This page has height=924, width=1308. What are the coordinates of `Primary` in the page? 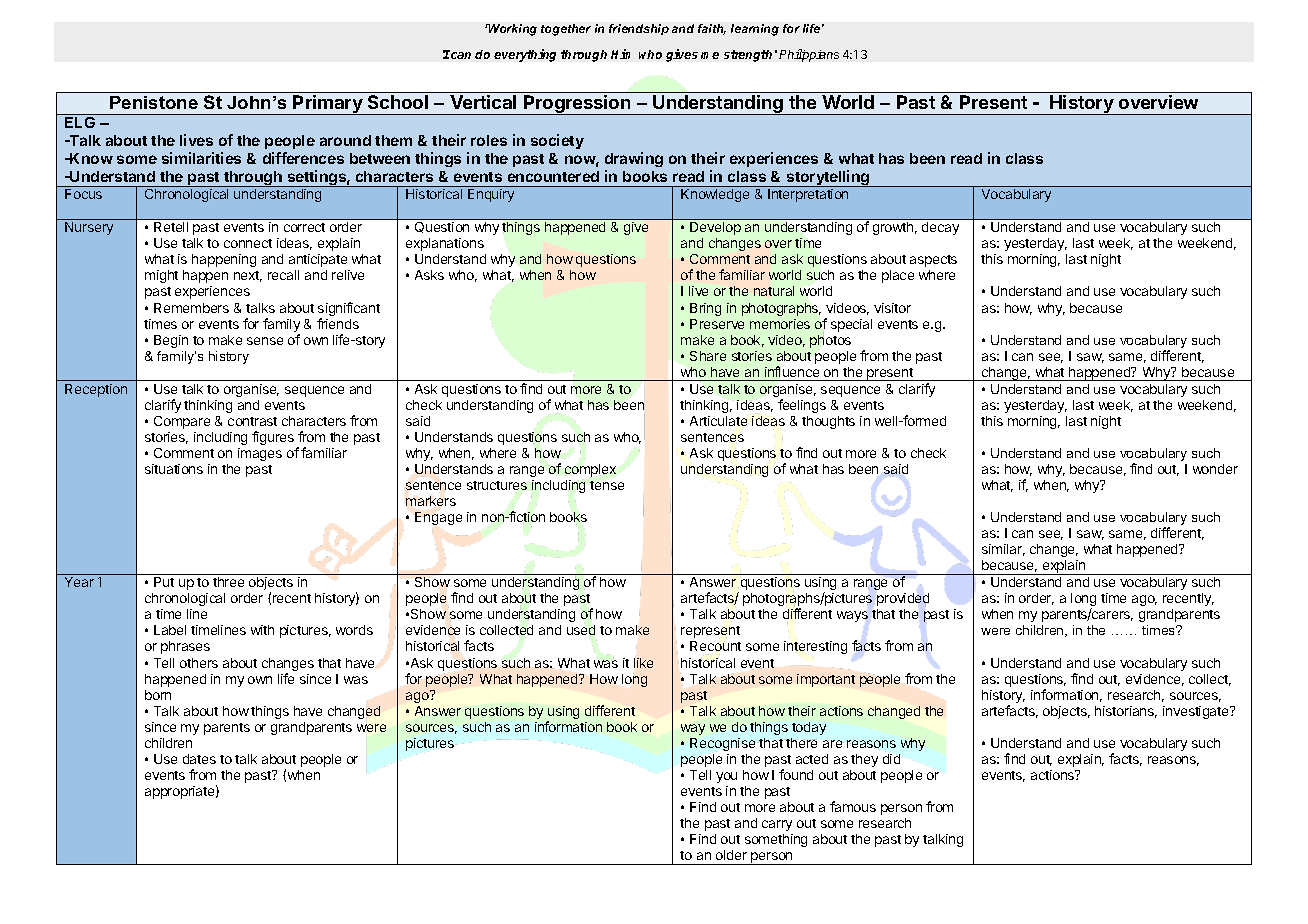 It's located at (328, 105).
